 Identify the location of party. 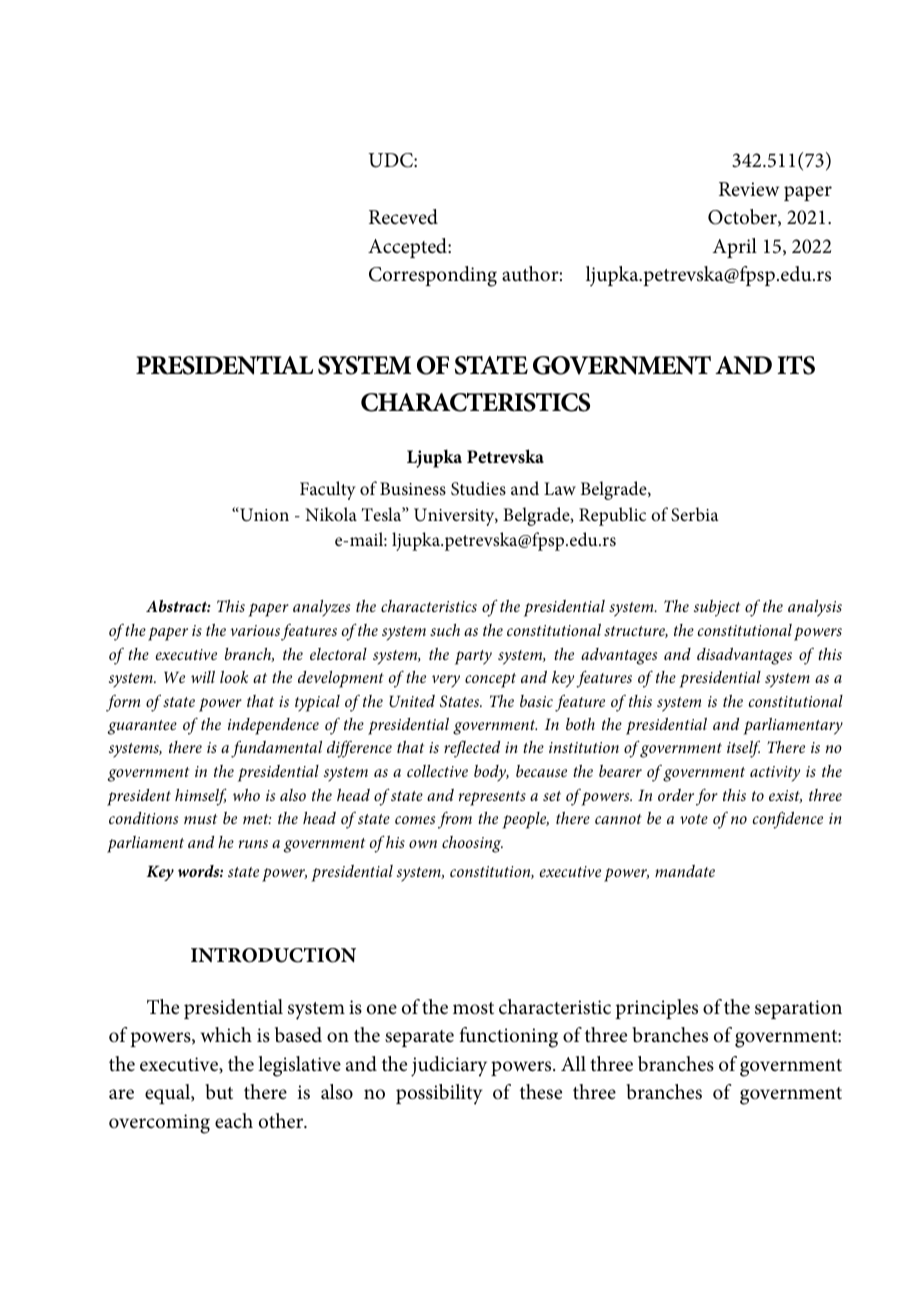
(473, 657).
